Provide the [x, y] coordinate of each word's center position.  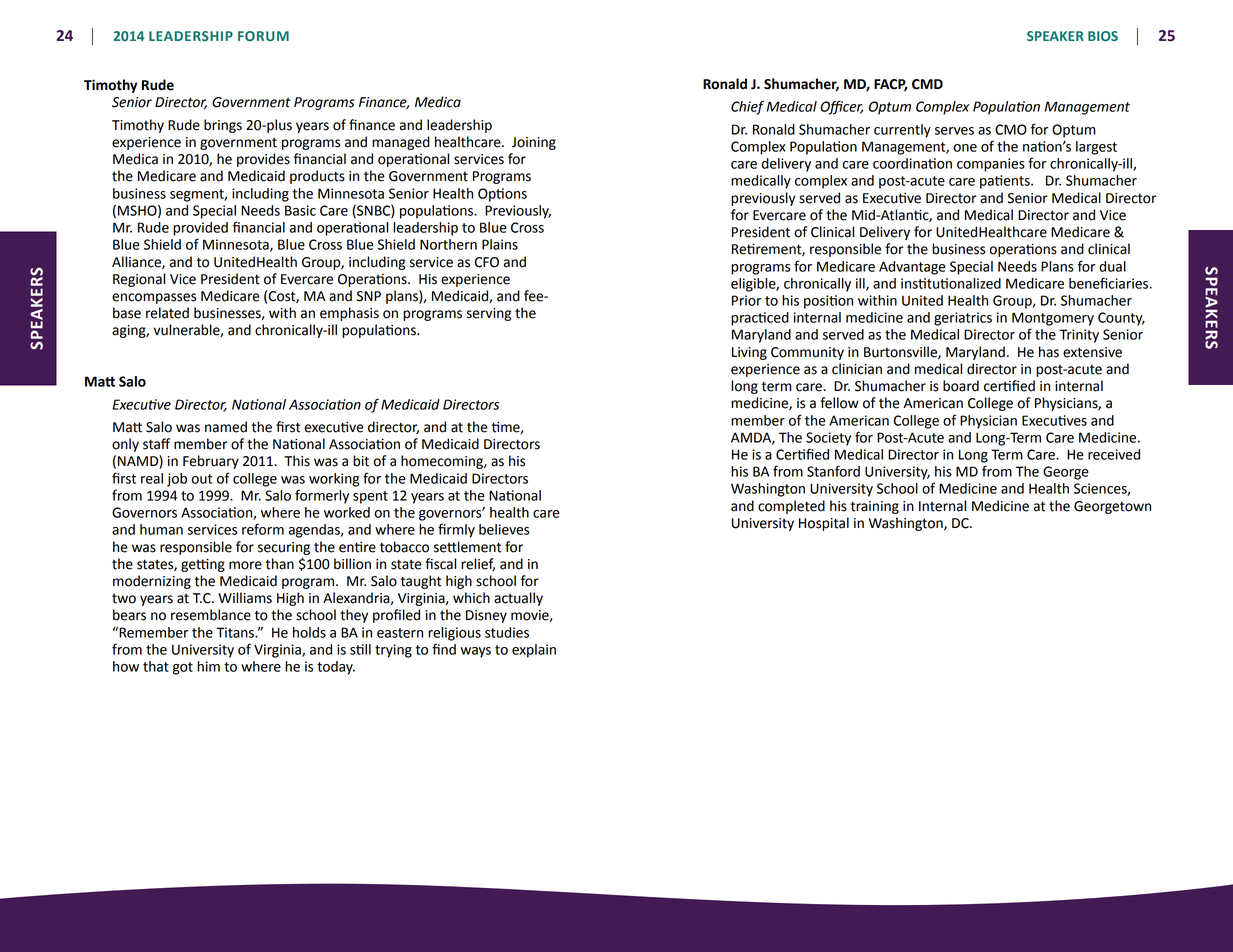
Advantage [912, 268]
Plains [500, 244]
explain [534, 651]
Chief [747, 107]
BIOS [1103, 36]
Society [828, 439]
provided [200, 229]
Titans [236, 632]
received [1114, 454]
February [211, 462]
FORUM [263, 36]
